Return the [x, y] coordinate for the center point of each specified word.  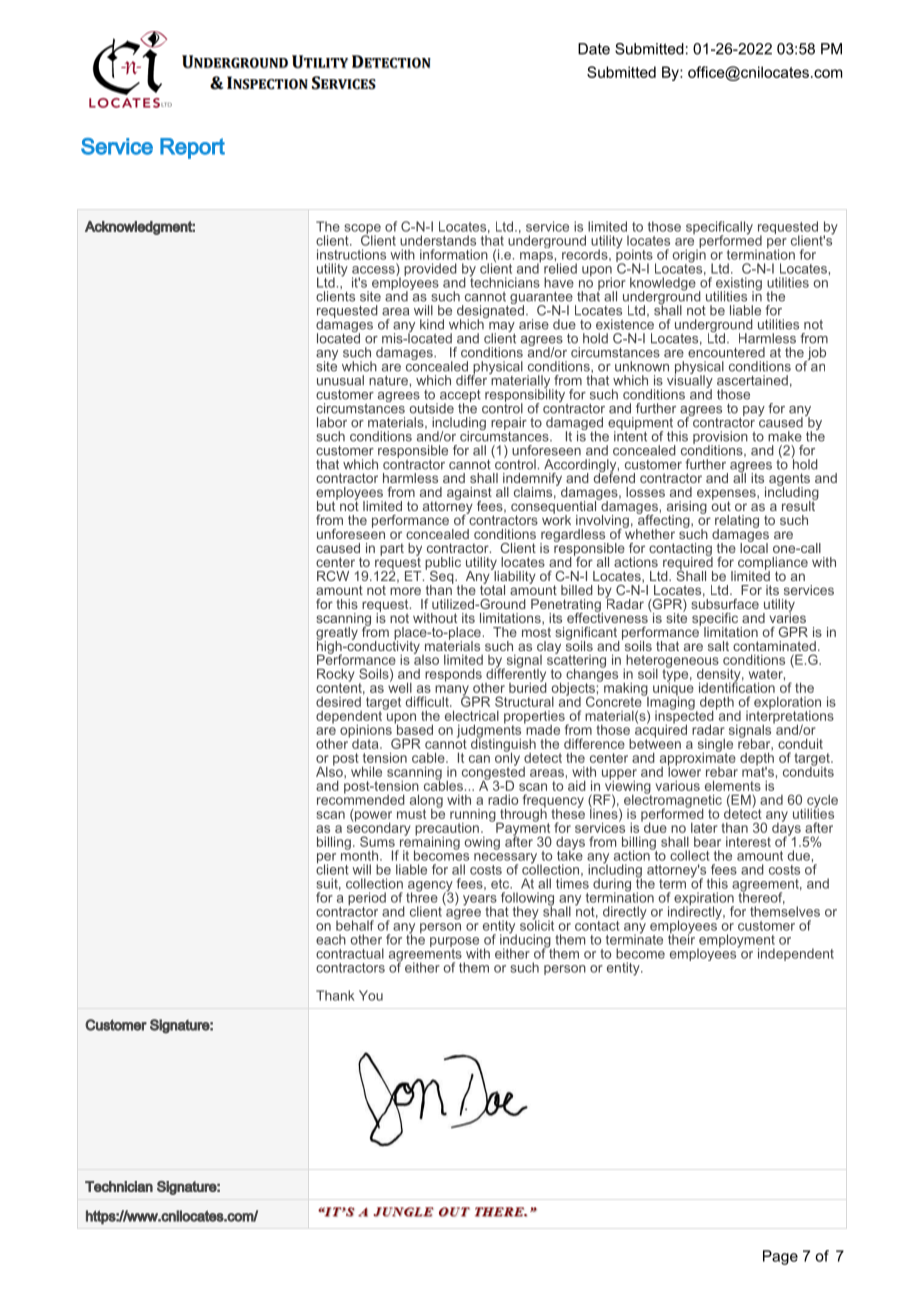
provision [720, 438]
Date [594, 49]
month [359, 854]
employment [736, 942]
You [371, 995]
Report [192, 148]
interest [748, 842]
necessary [506, 859]
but [327, 504]
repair [509, 423]
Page [780, 1257]
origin [689, 256]
